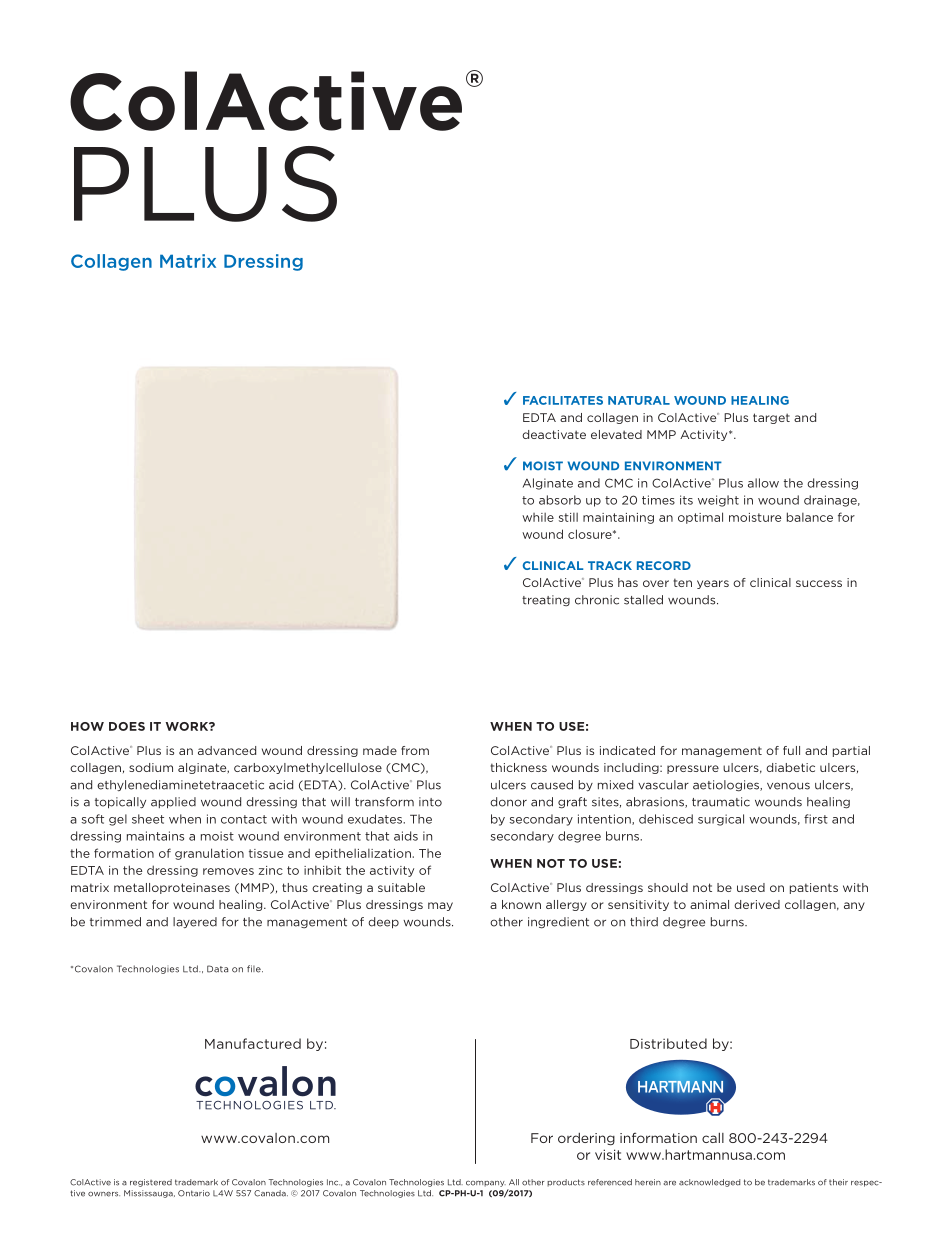 The image size is (952, 1233). I want to click on registered, so click(151, 1183).
